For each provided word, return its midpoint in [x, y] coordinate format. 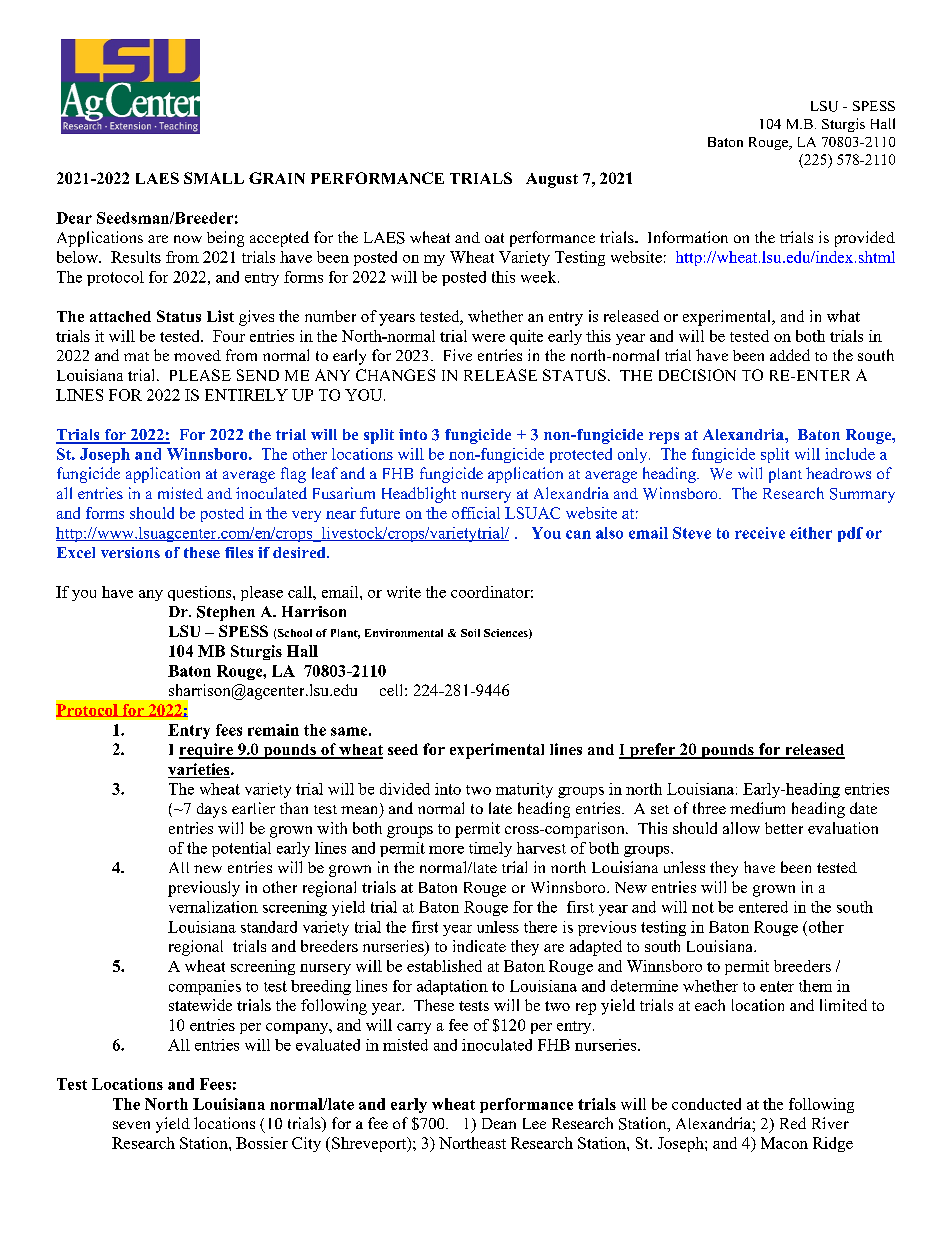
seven [131, 1125]
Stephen [226, 613]
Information [688, 237]
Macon [784, 1143]
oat [494, 238]
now [188, 239]
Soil [470, 633]
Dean [499, 1123]
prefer [653, 751]
